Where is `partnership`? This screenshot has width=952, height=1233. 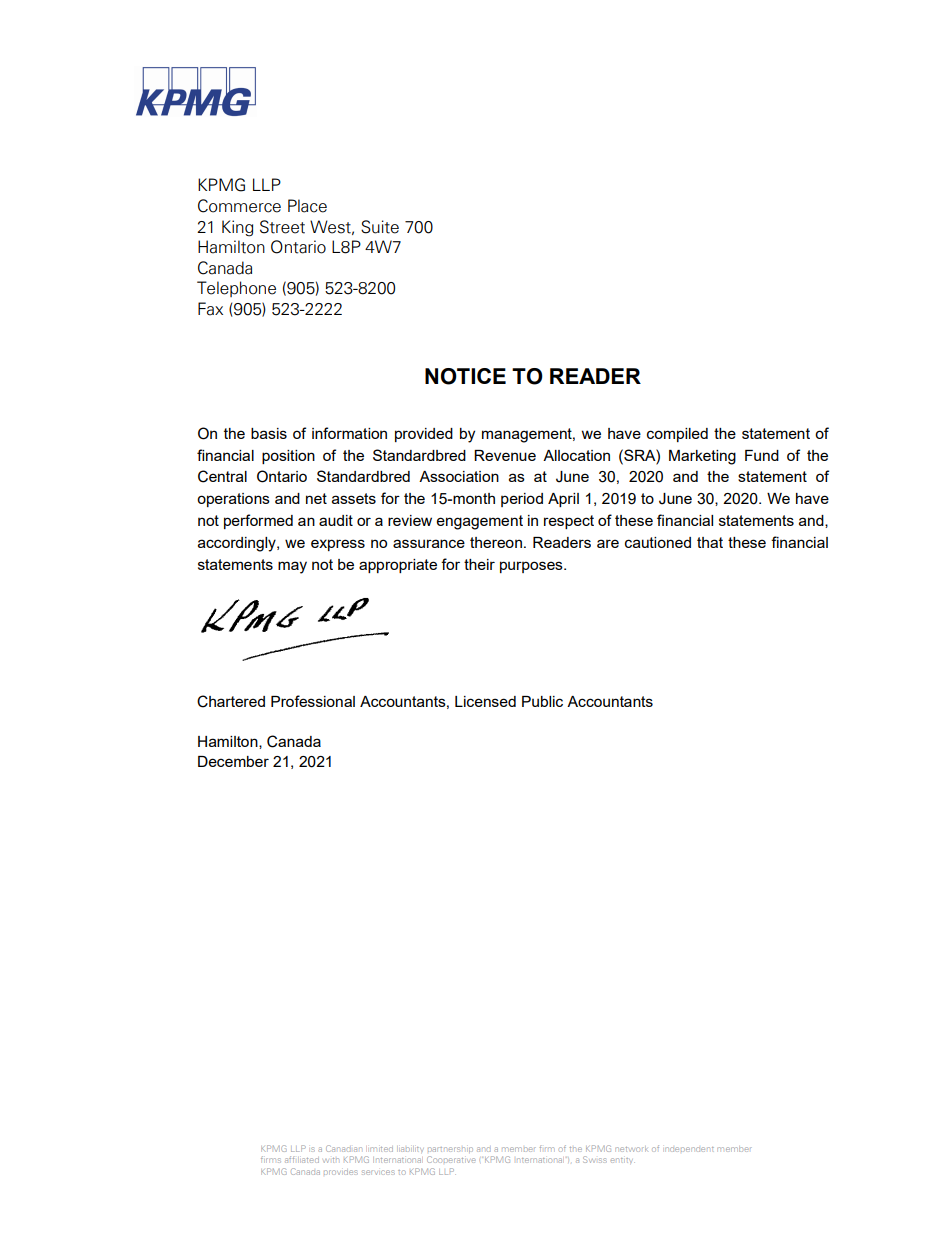 partnership is located at coordinates (450, 1149).
